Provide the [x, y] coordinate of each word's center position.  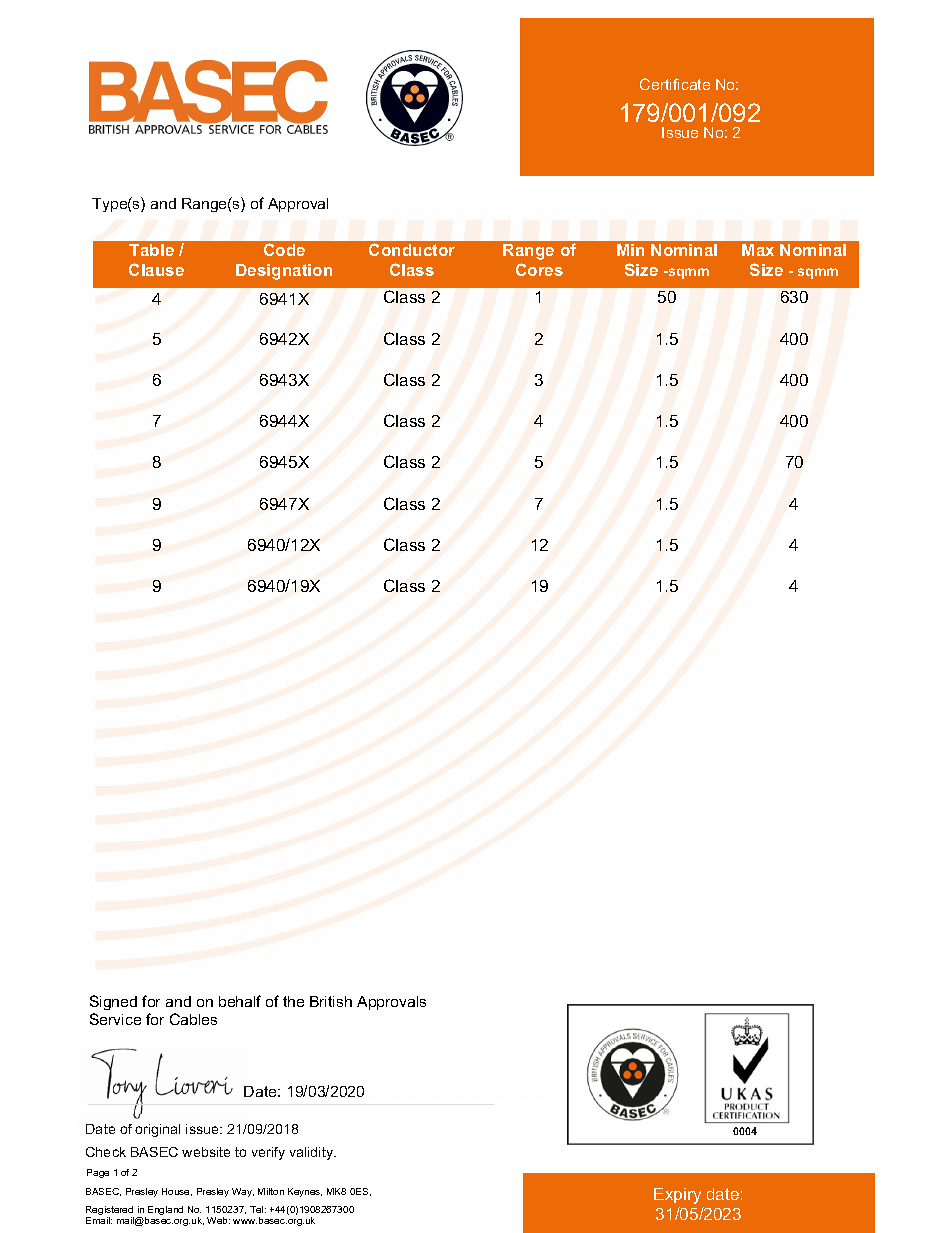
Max [758, 250]
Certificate [675, 84]
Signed [113, 1002]
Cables [193, 1019]
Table [151, 250]
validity [313, 1153]
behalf [240, 1001]
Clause [156, 269]
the [293, 1001]
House [177, 1192]
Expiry [677, 1196]
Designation [284, 272]
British [331, 1001]
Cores [539, 269]
